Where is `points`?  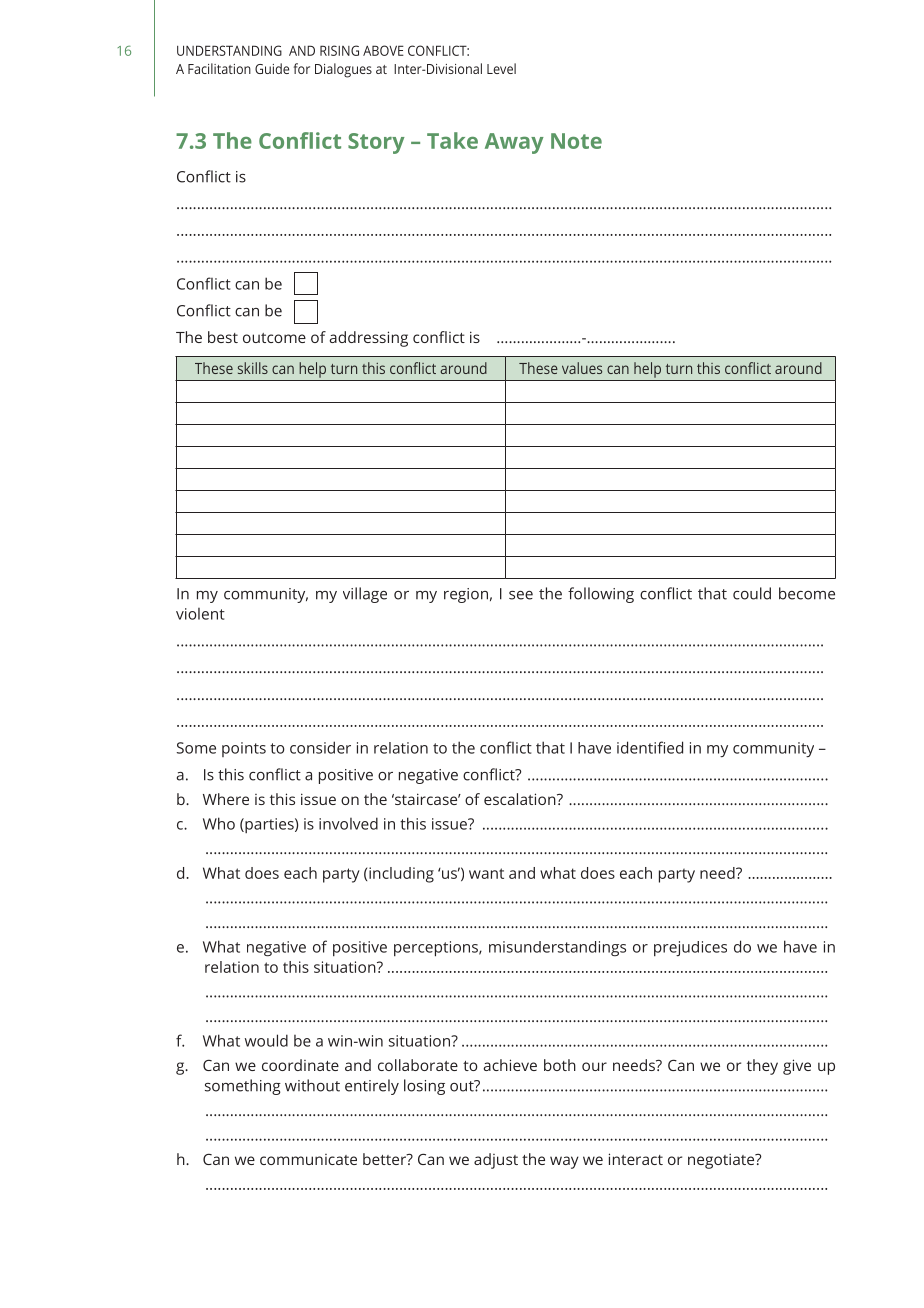 points is located at coordinates (244, 749).
